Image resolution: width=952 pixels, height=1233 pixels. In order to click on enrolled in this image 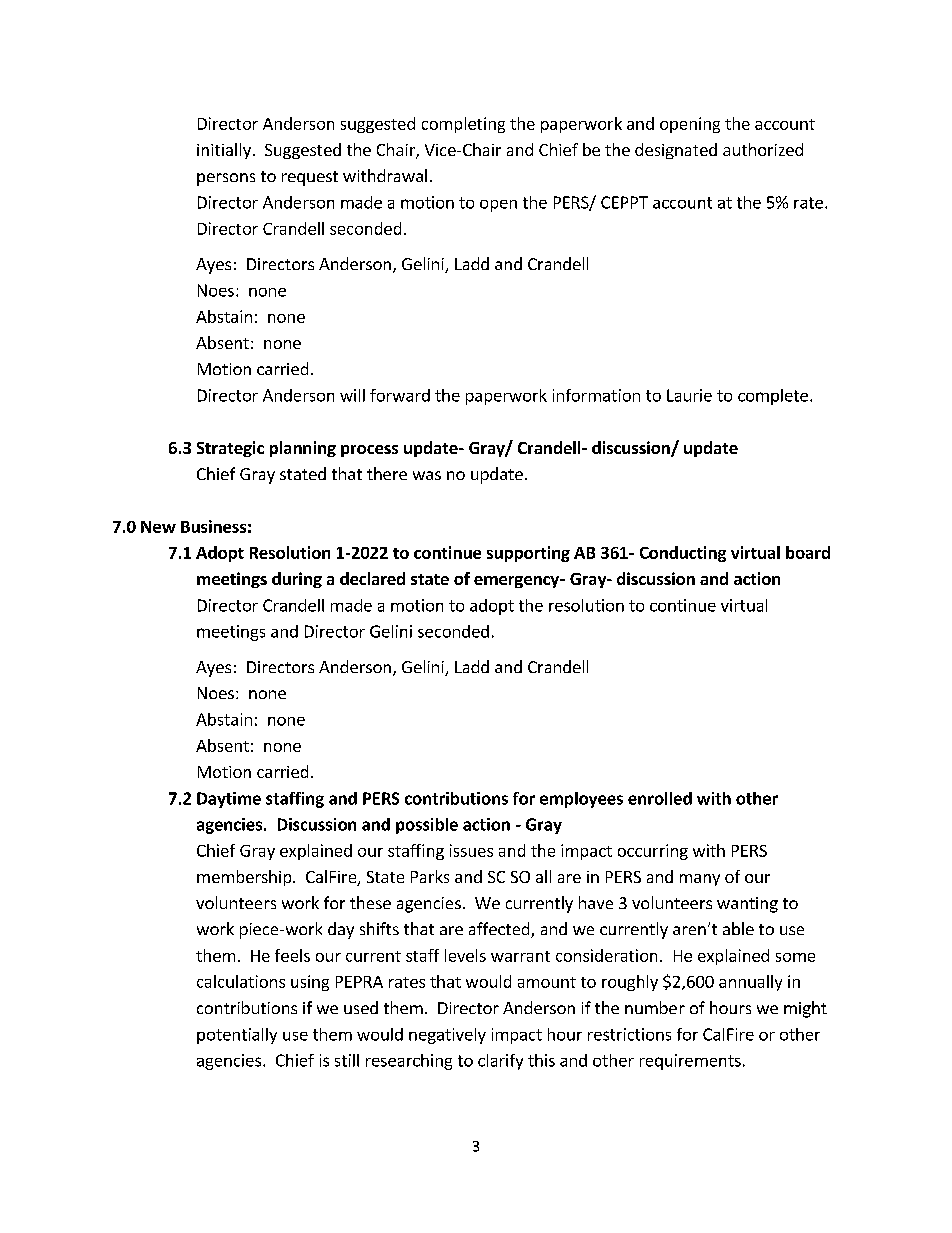, I will do `click(660, 798)`.
